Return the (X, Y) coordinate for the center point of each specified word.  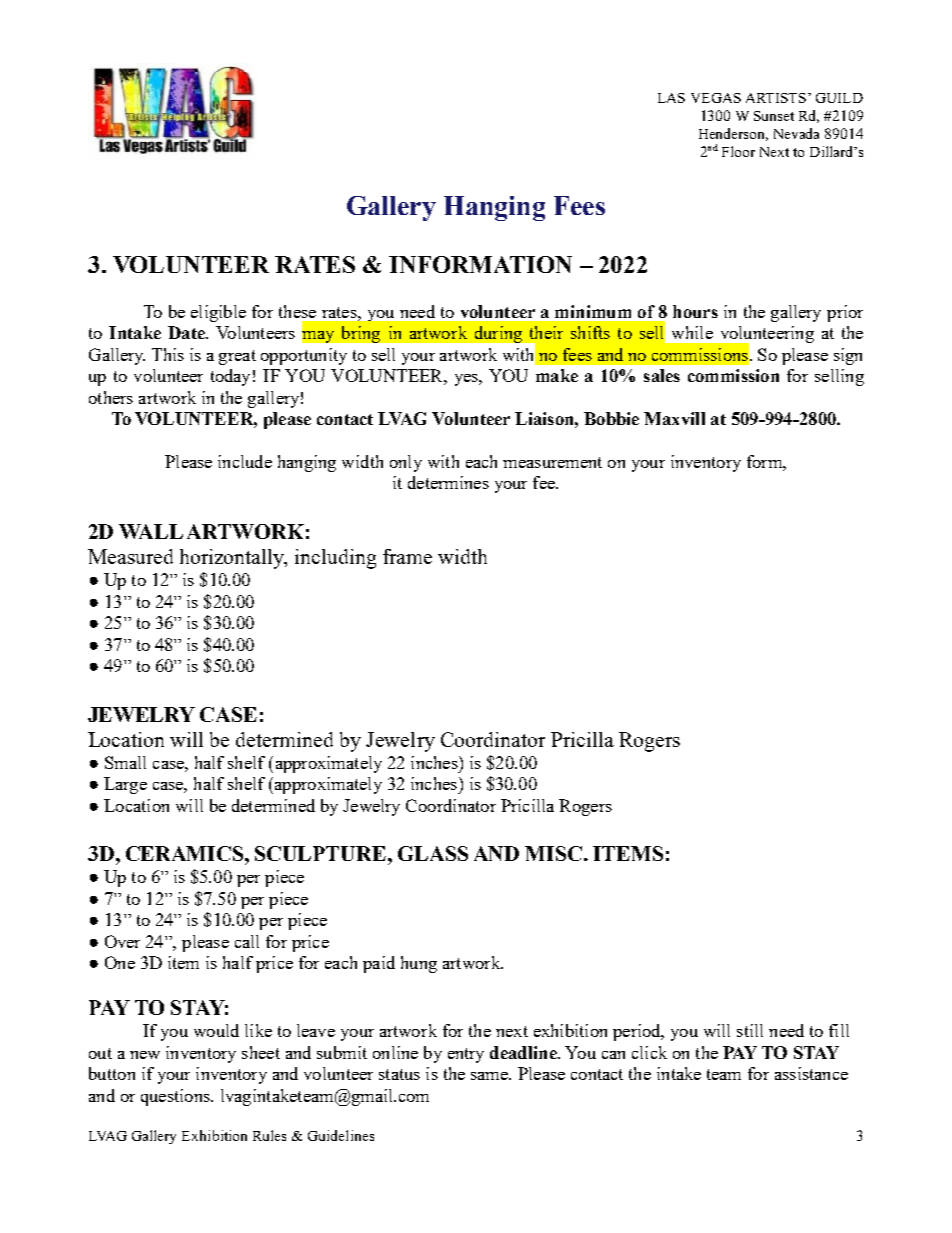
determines (448, 482)
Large (125, 785)
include (245, 461)
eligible (218, 313)
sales (662, 375)
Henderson (733, 134)
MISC (553, 853)
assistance (811, 1073)
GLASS (433, 853)
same (490, 1076)
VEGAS (716, 98)
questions (176, 1097)
